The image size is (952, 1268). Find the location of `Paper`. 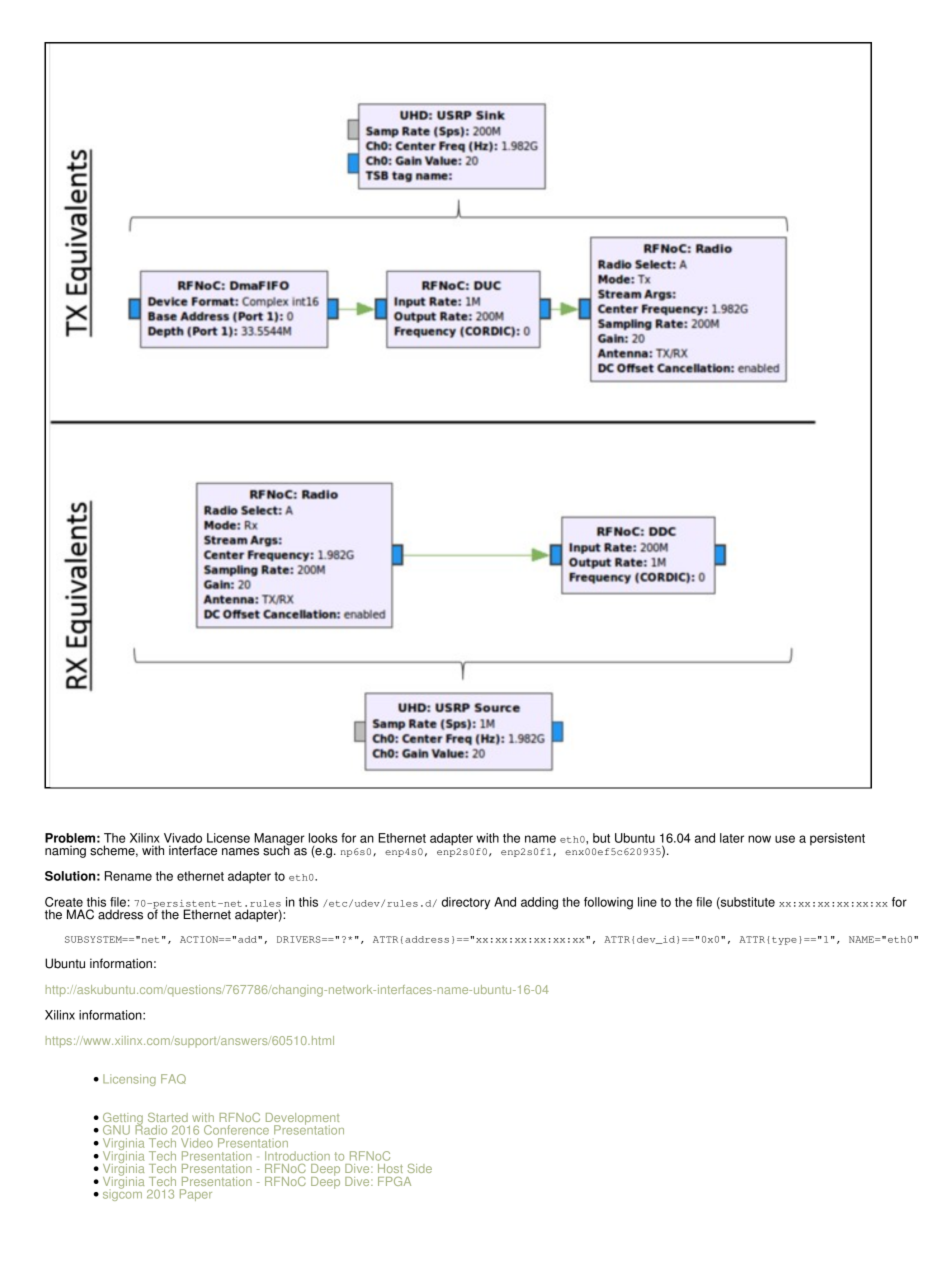

Paper is located at coordinates (196, 1195).
